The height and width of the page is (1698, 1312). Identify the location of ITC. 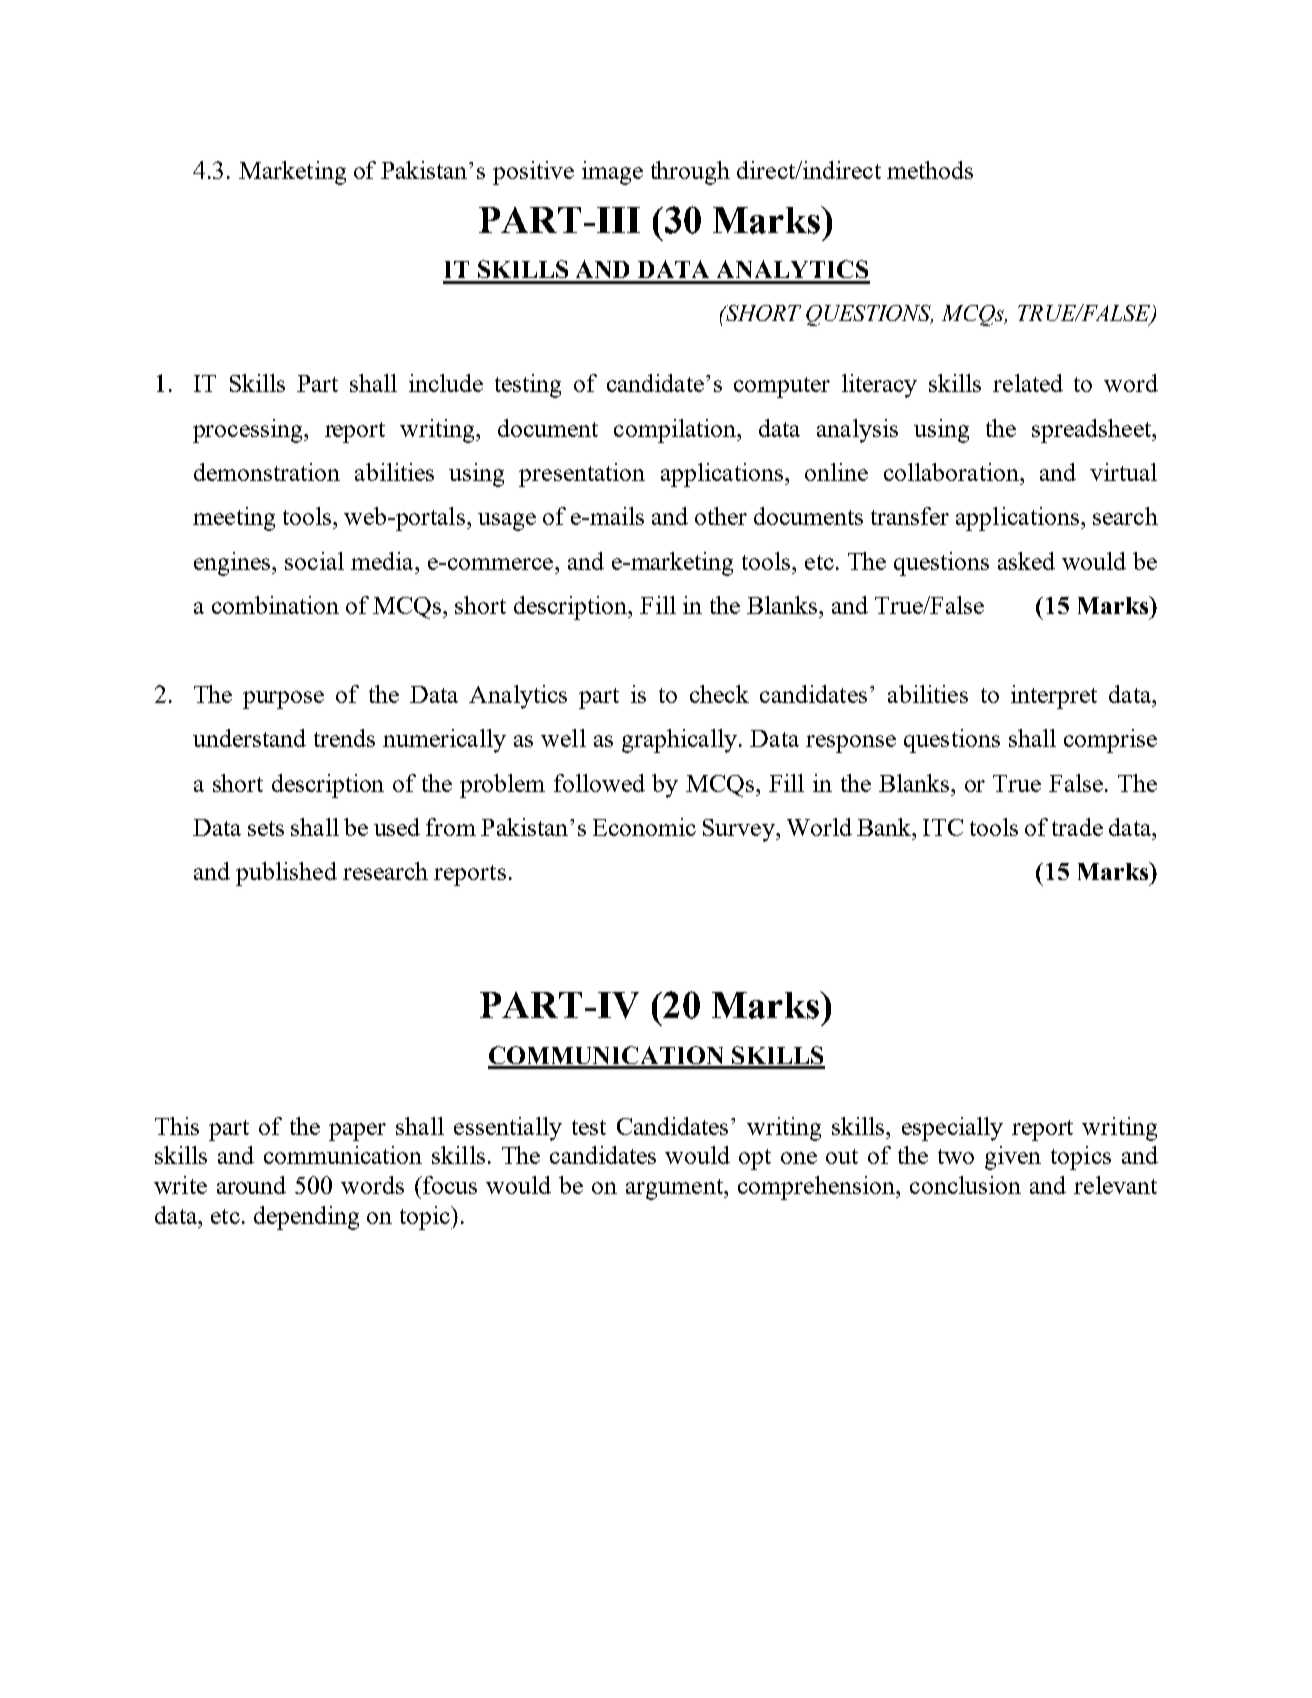
(943, 827).
